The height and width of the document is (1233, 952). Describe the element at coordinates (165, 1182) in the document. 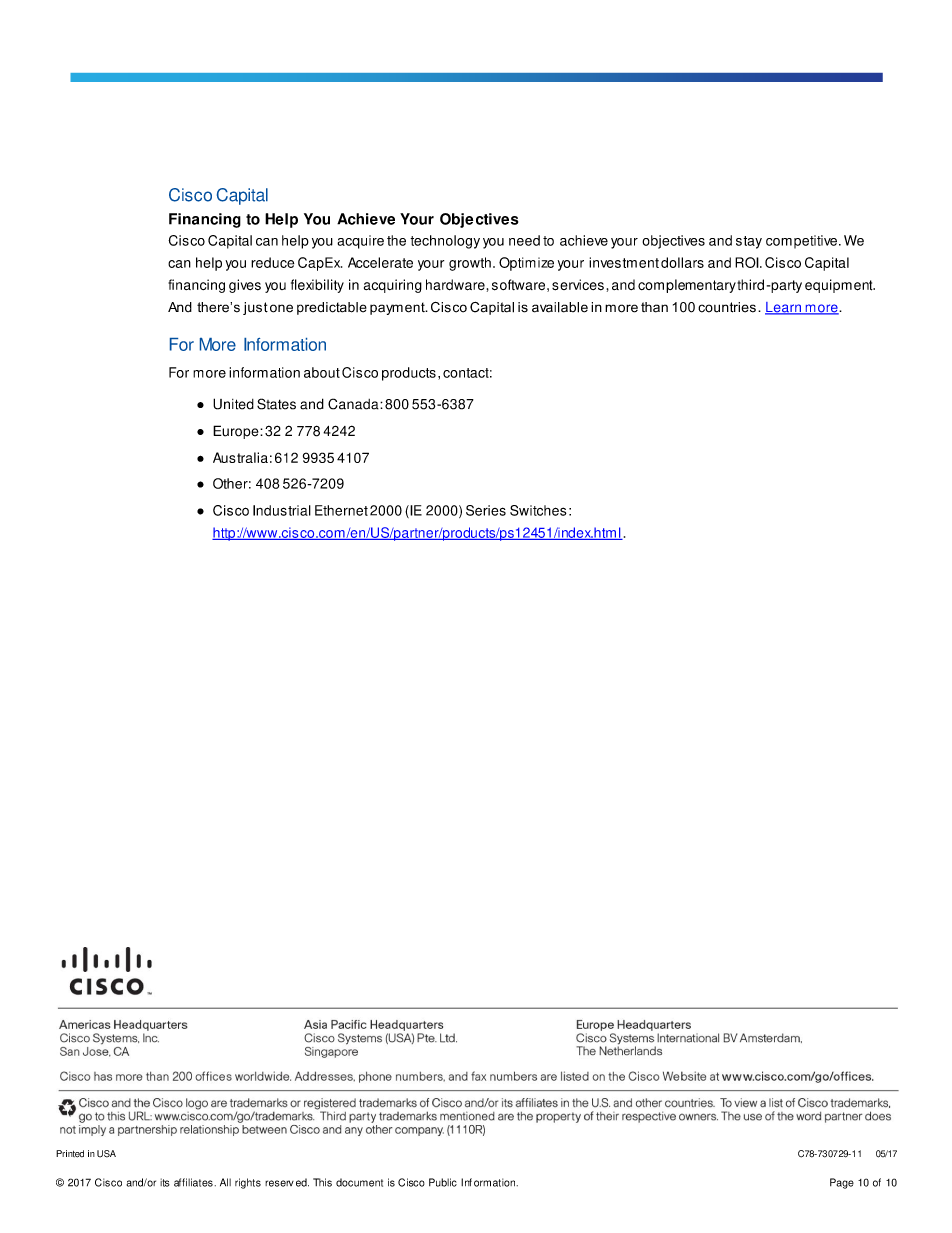

I see `its` at that location.
